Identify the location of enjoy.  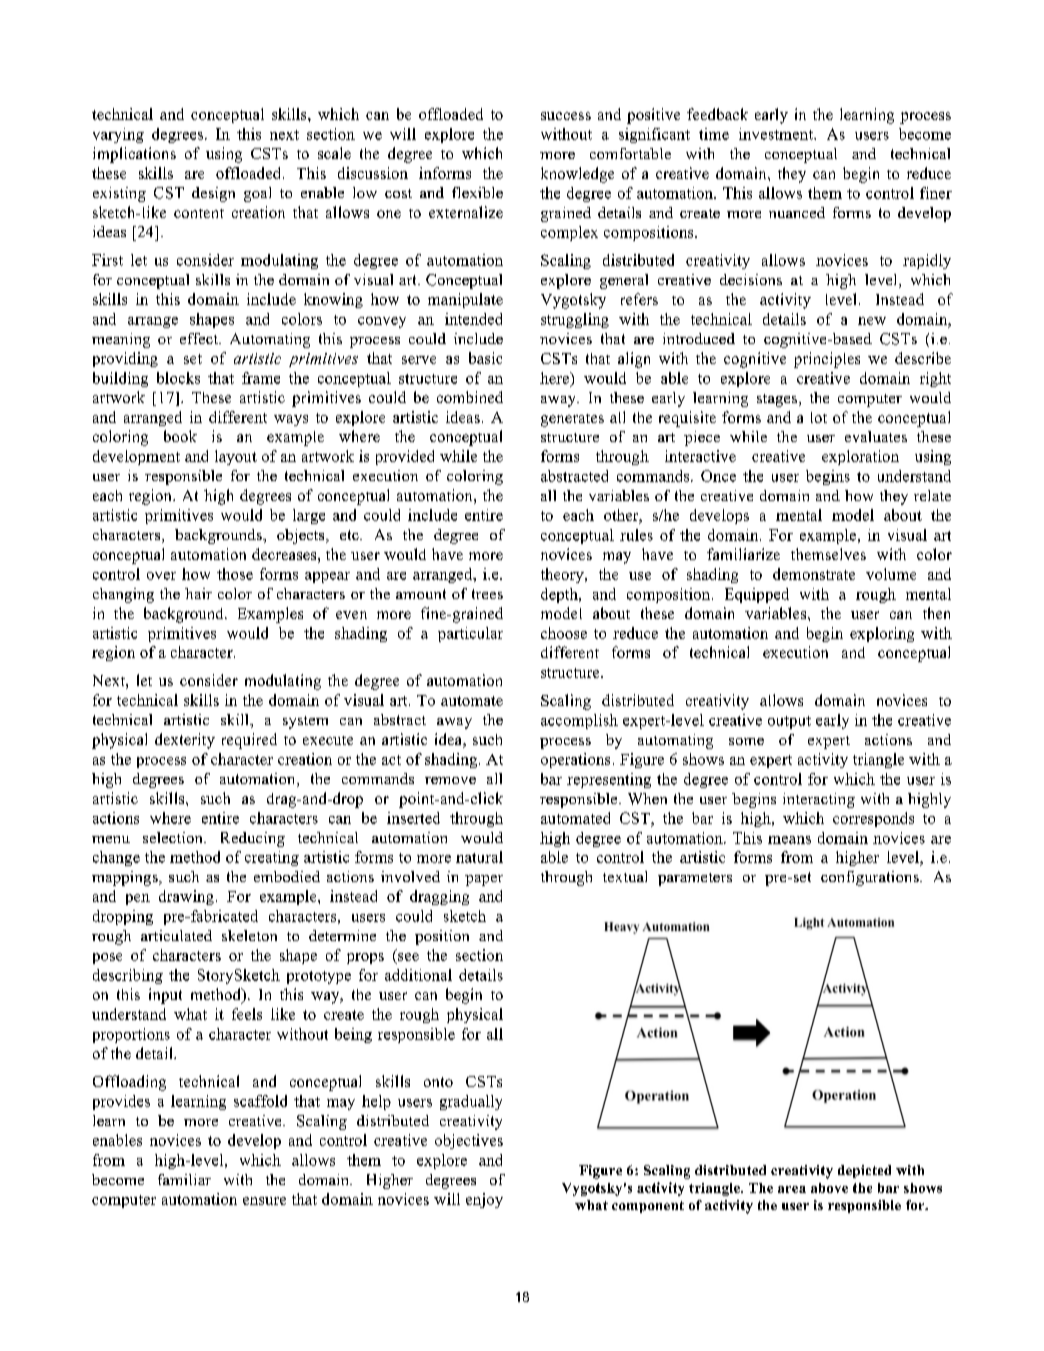
(484, 1200).
